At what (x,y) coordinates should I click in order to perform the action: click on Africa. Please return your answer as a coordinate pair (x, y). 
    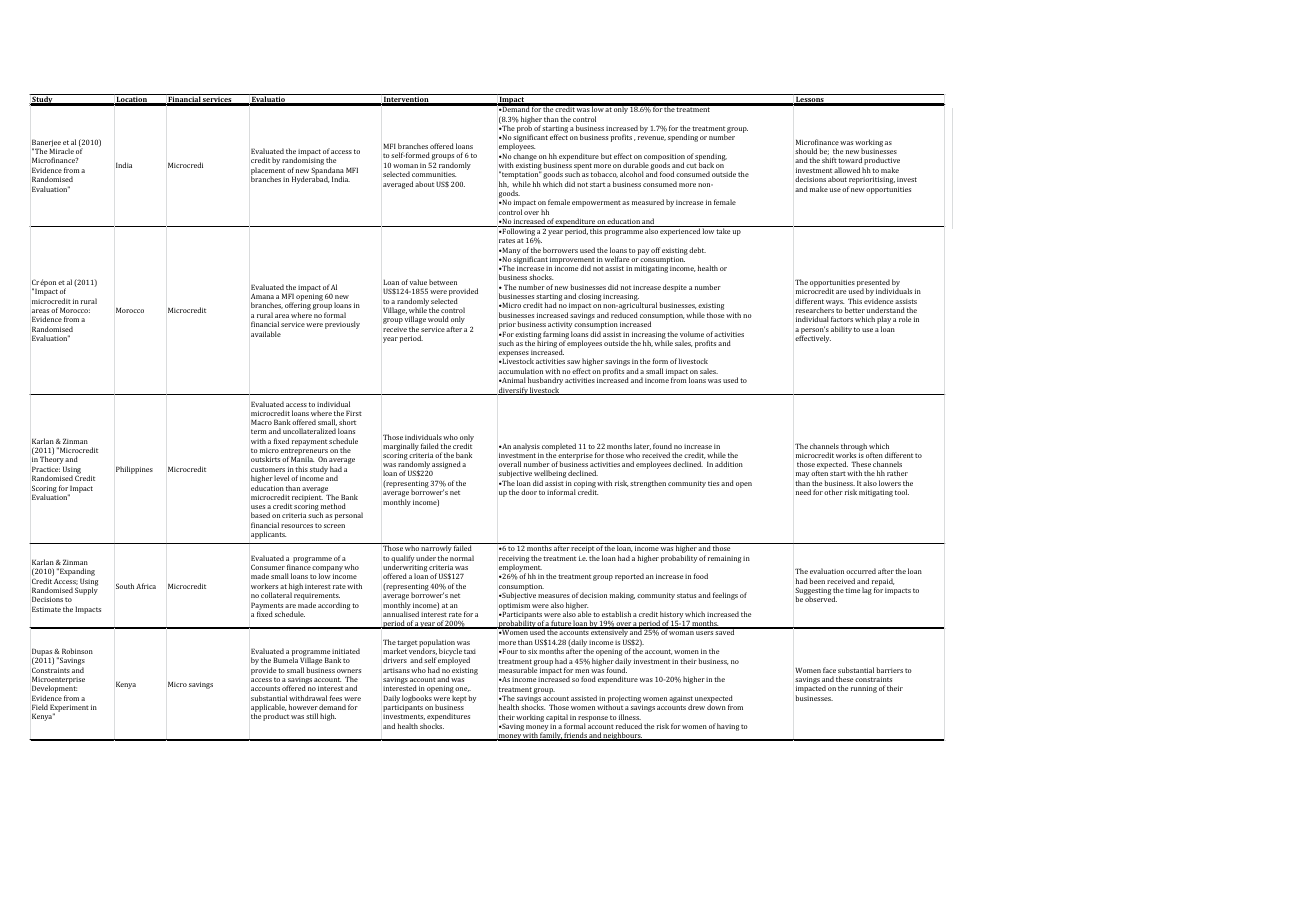
    Looking at the image, I should click on (146, 586).
